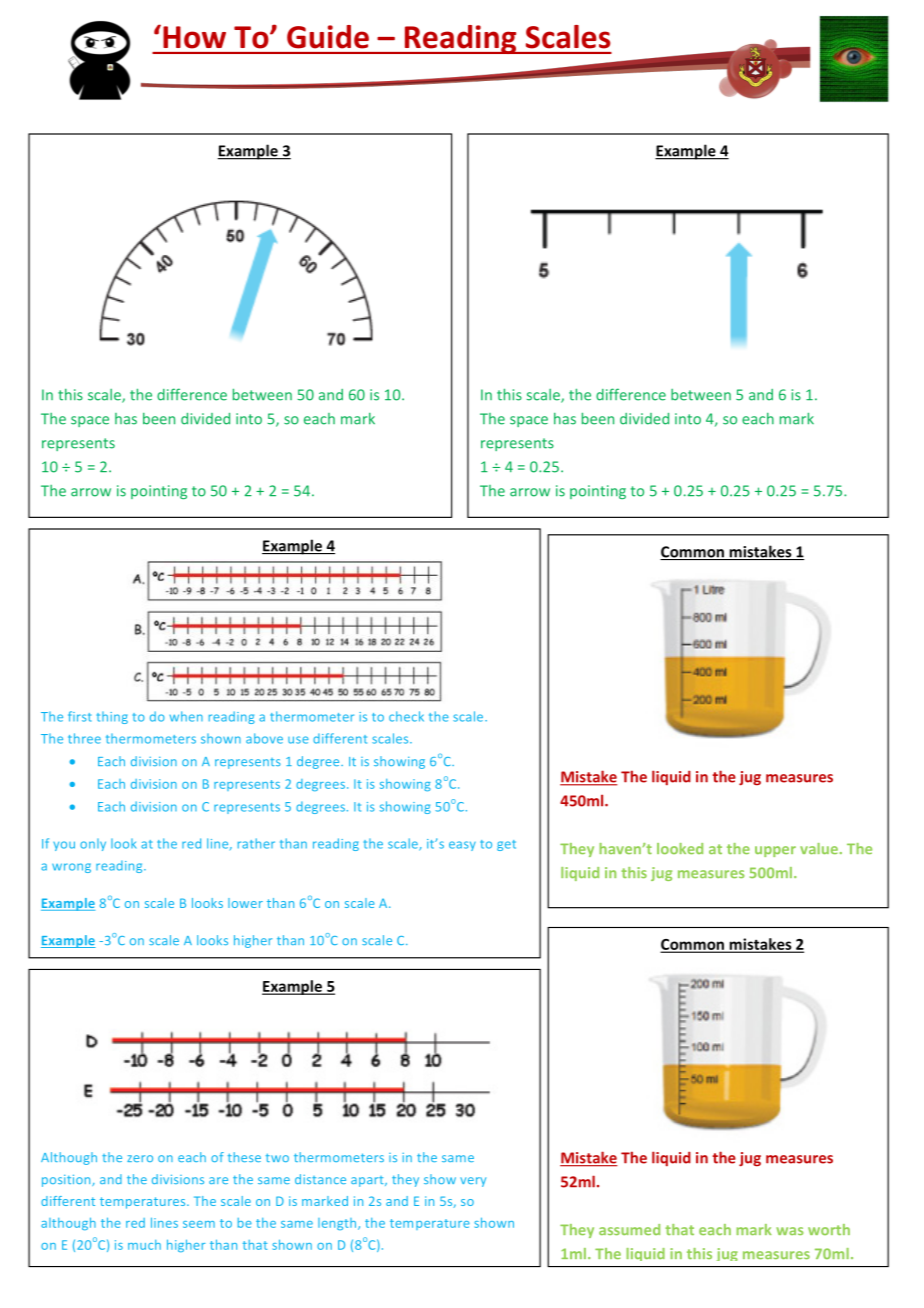 The image size is (924, 1308). Describe the element at coordinates (462, 846) in the image. I see `easy` at that location.
